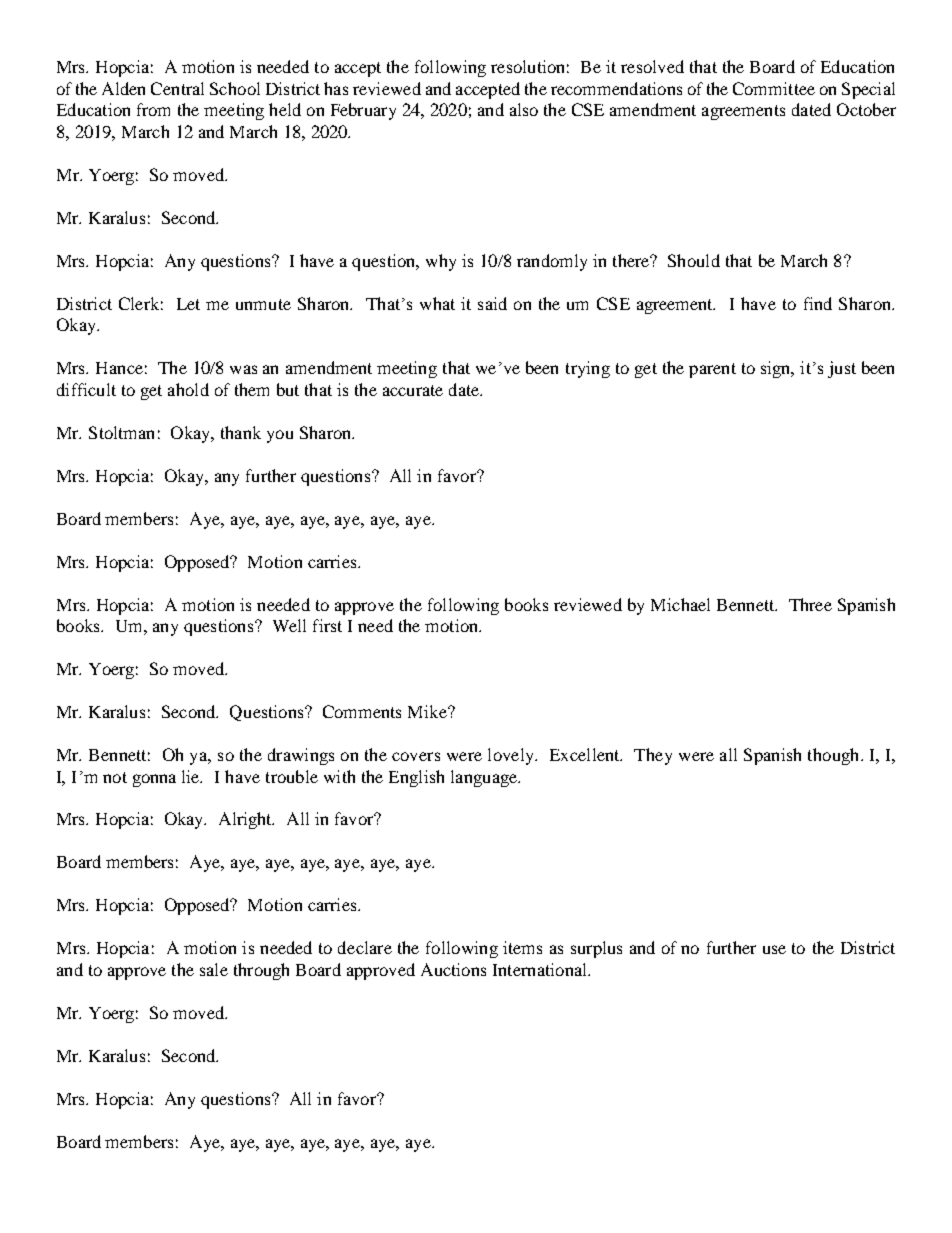 The height and width of the page is (1233, 952). Describe the element at coordinates (835, 756) in the page. I see `though` at that location.
